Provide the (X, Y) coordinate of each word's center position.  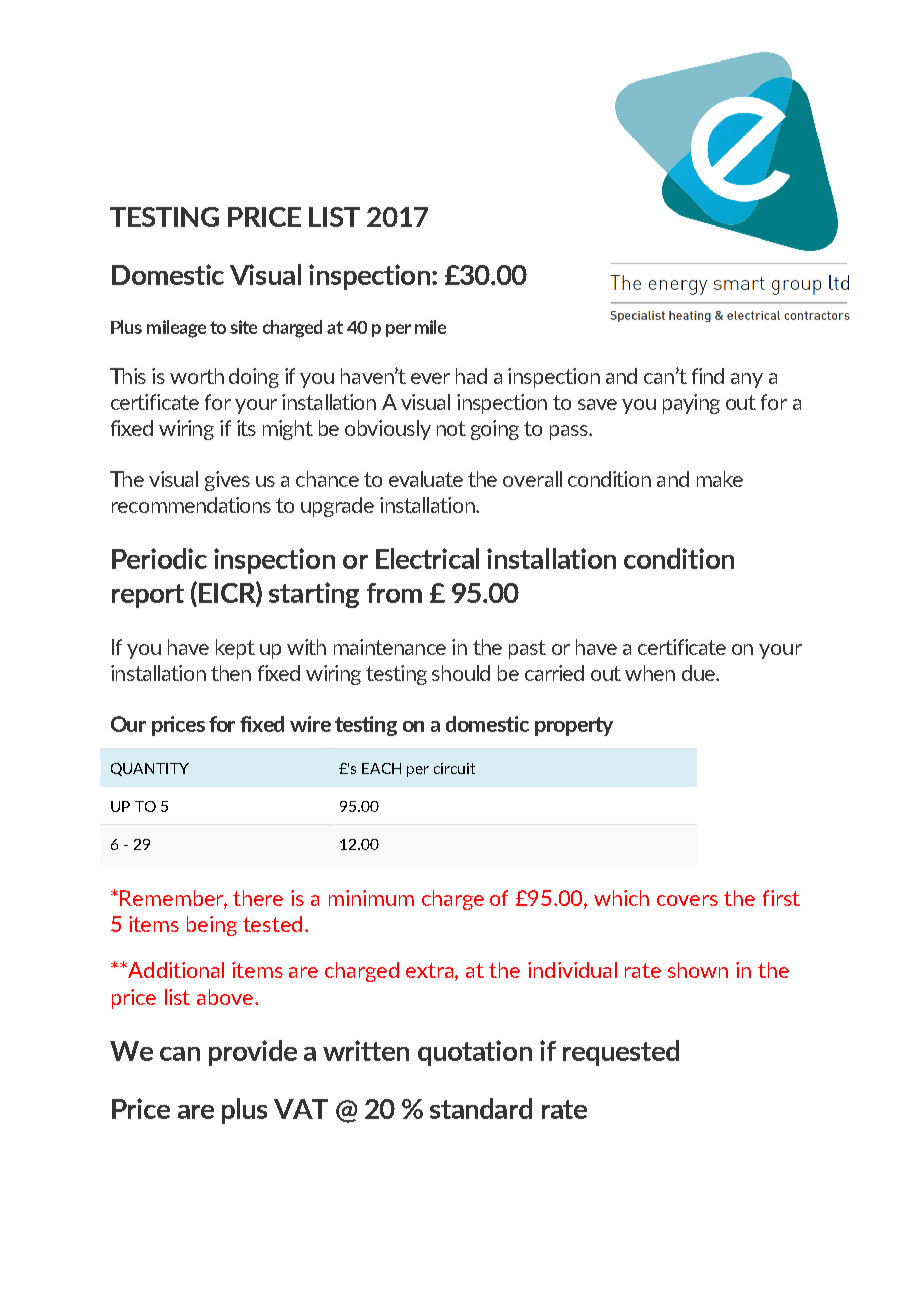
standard (481, 1108)
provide (253, 1053)
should (461, 673)
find (708, 376)
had (471, 376)
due (699, 673)
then (231, 673)
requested (621, 1053)
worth (197, 376)
